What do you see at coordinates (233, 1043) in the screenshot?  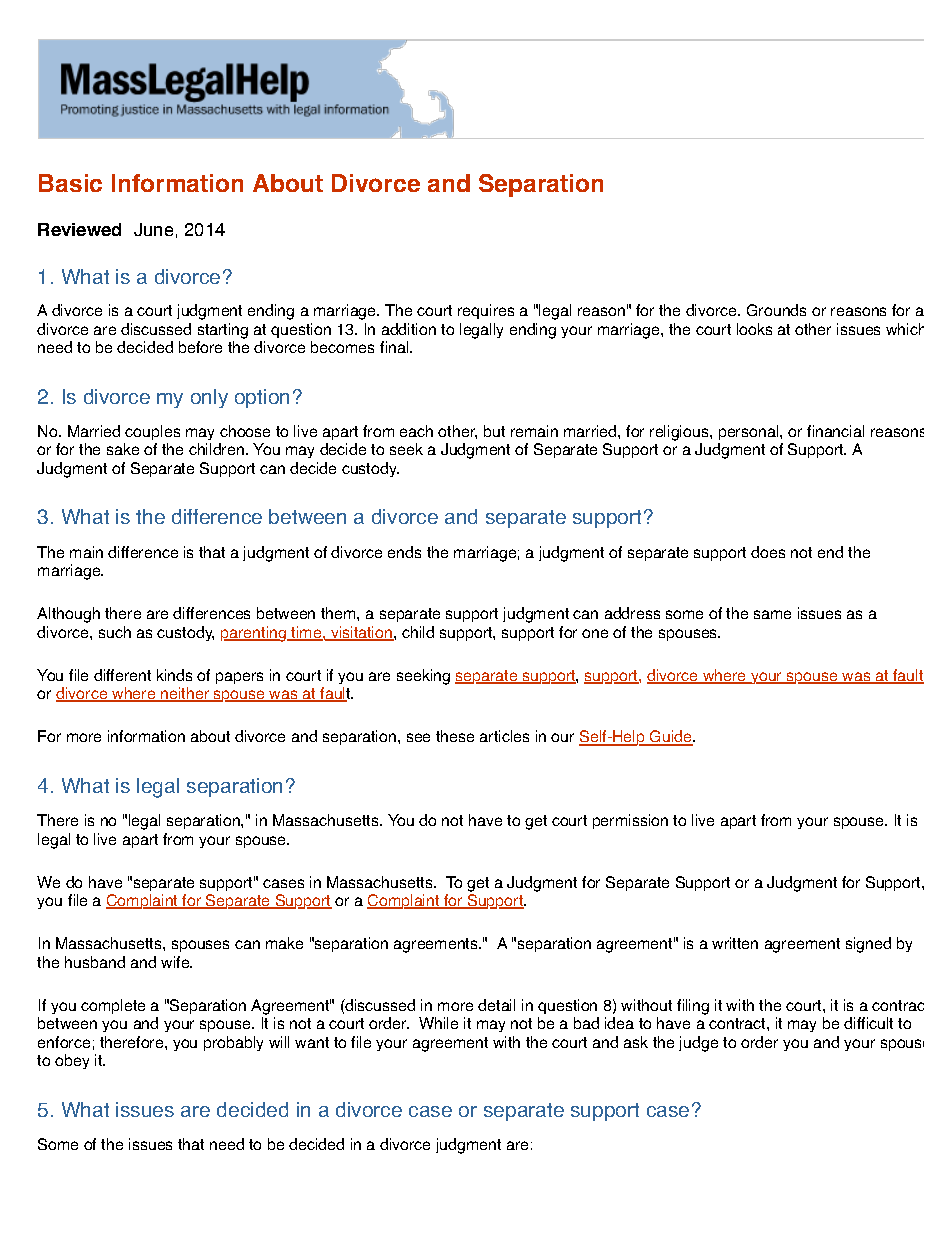 I see `probably` at bounding box center [233, 1043].
